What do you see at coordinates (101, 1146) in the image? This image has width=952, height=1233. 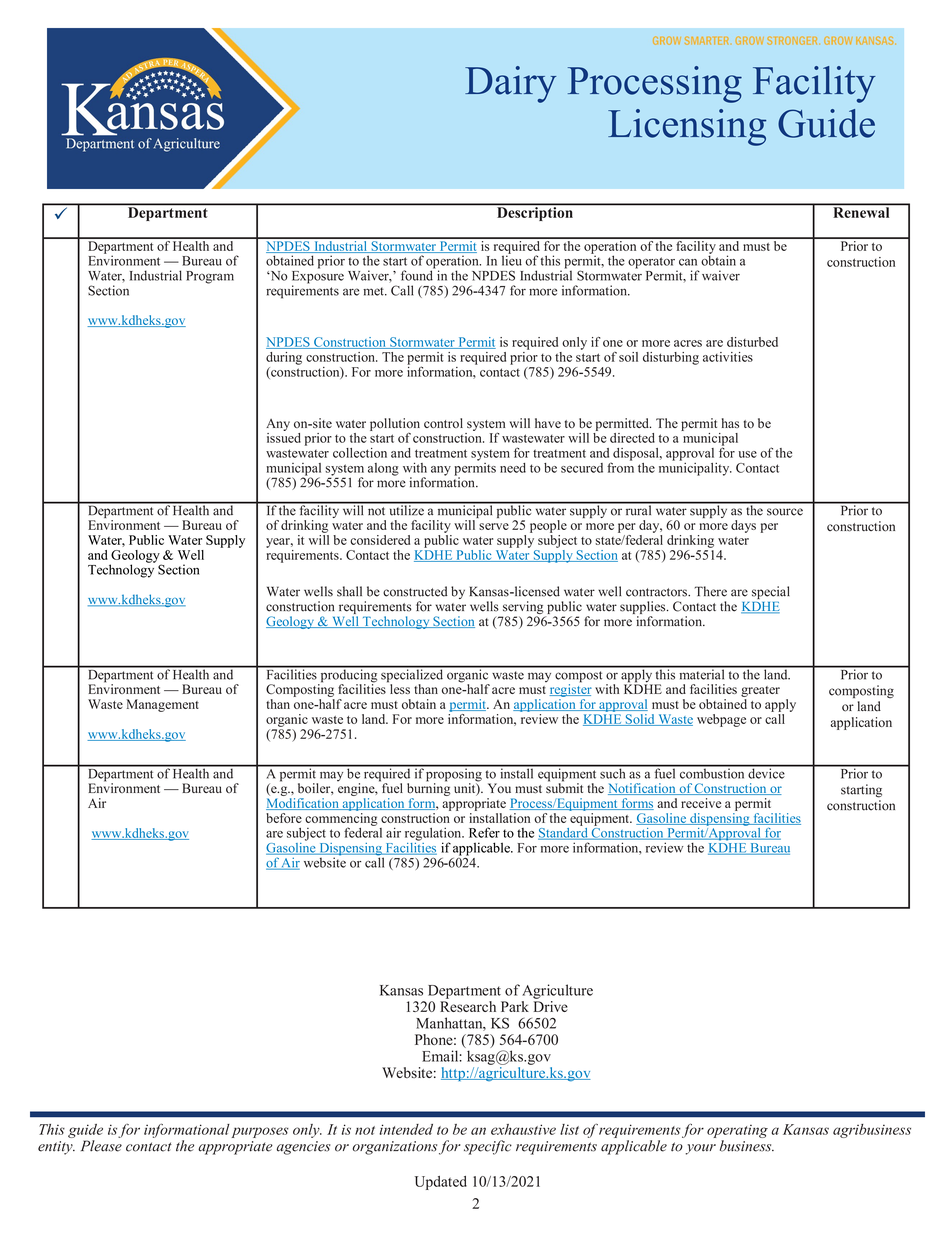 I see `Please` at bounding box center [101, 1146].
